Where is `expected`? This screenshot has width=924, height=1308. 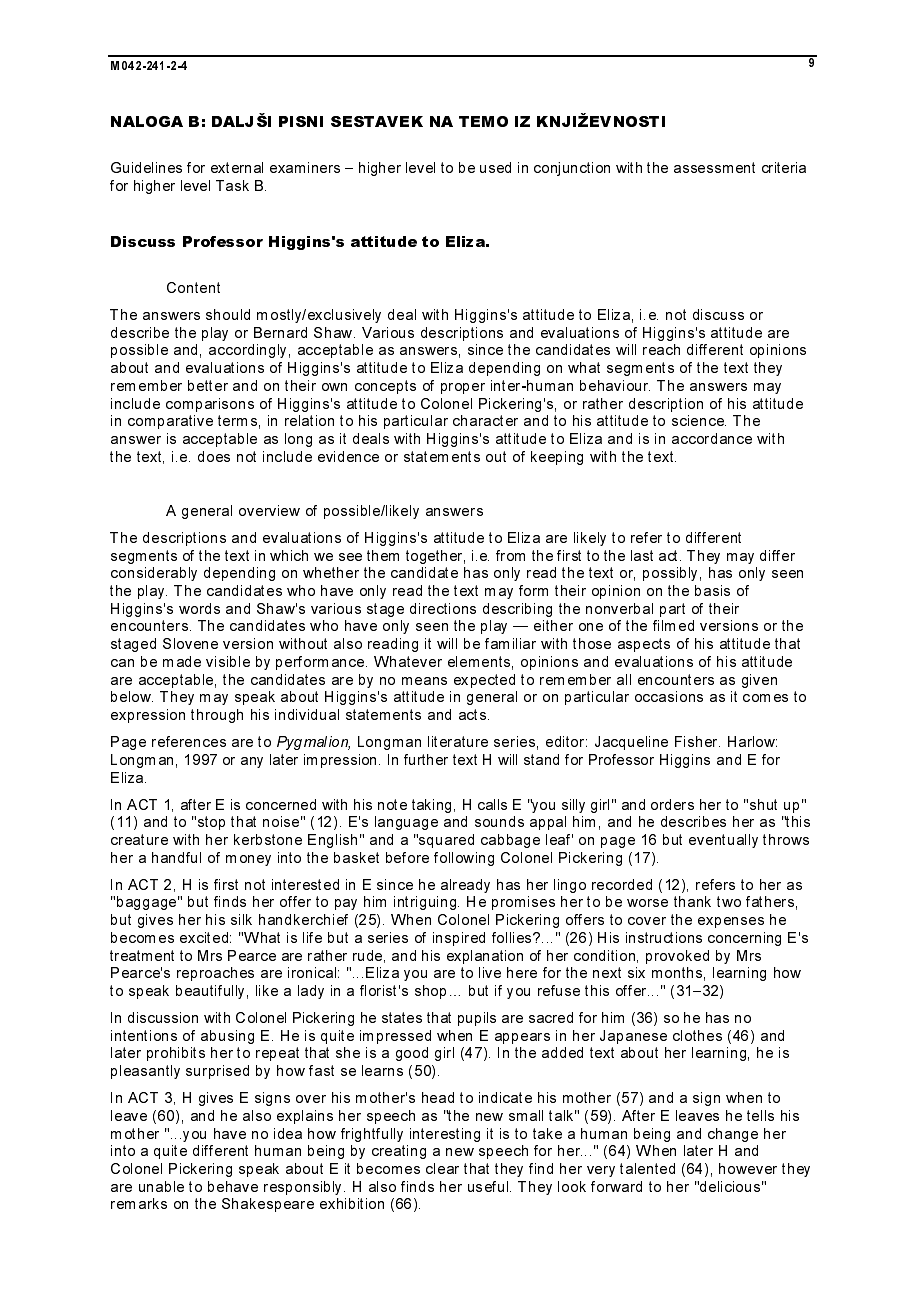
expected is located at coordinates (484, 681).
